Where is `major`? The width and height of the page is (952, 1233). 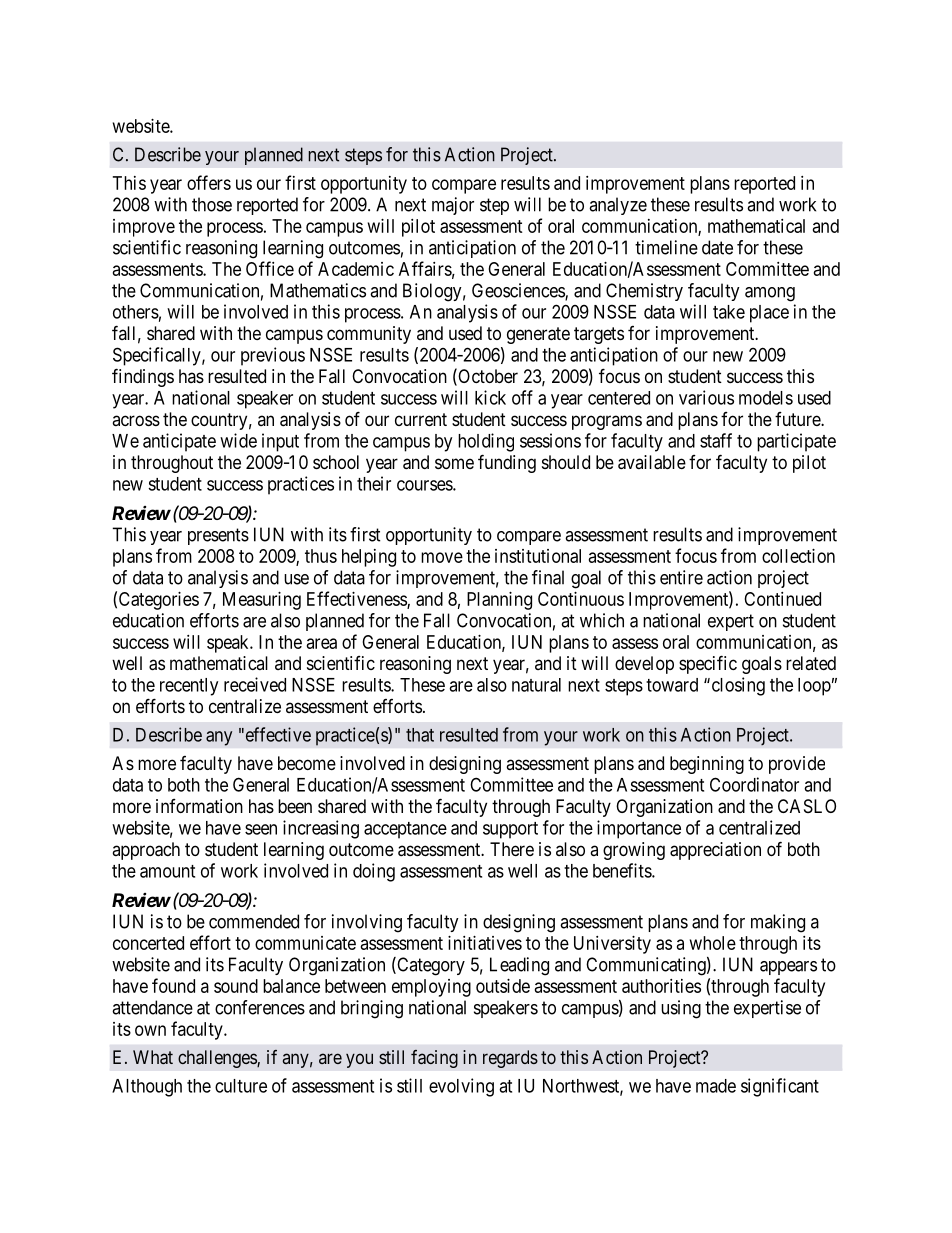 major is located at coordinates (453, 206).
